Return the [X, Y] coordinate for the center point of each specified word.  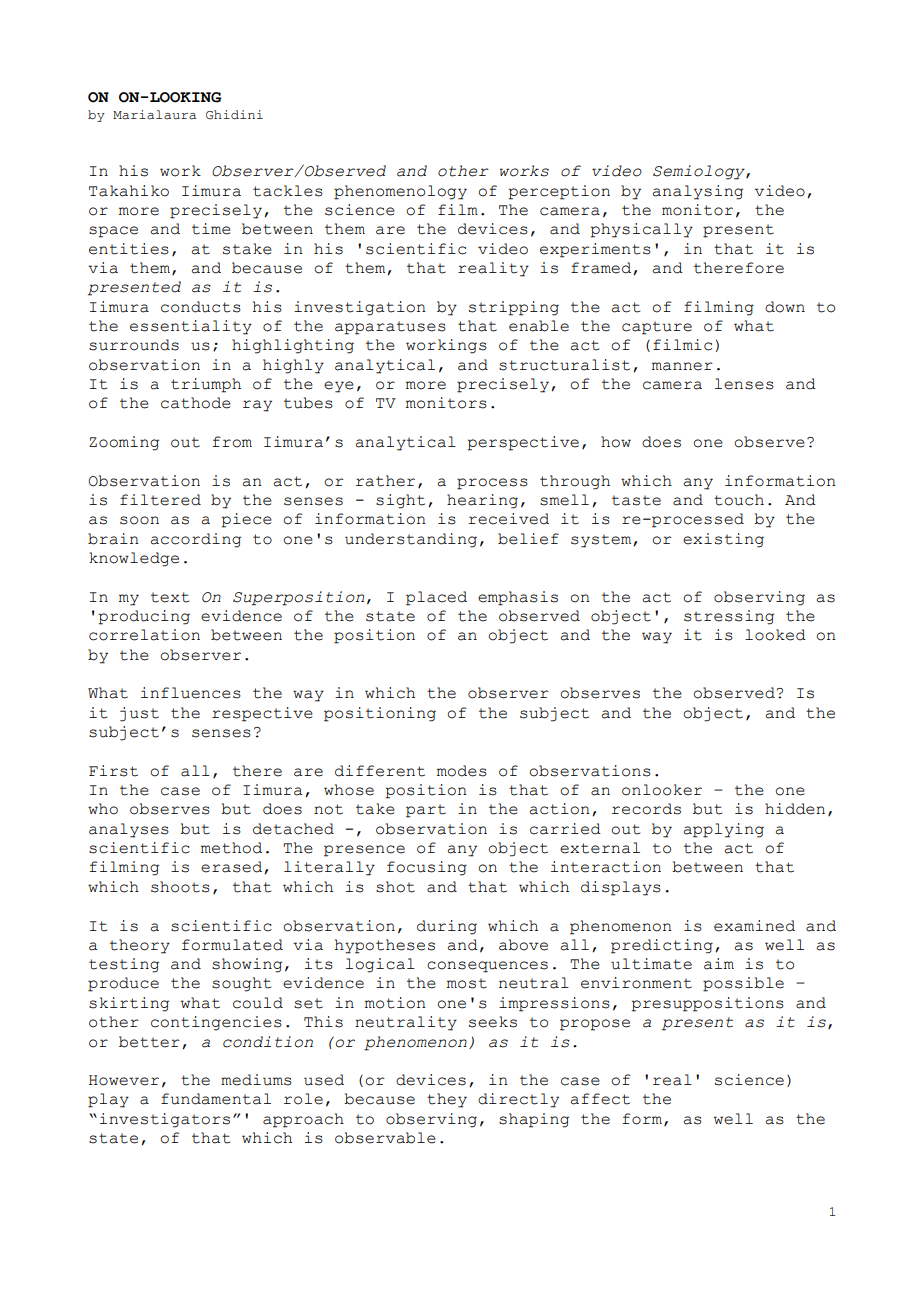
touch [739, 500]
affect [600, 1099]
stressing [729, 617]
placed [436, 598]
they [447, 1100]
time [211, 229]
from [232, 442]
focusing [427, 868]
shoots [180, 887]
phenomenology [400, 192]
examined [754, 926]
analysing [698, 192]
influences [191, 693]
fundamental [216, 1099]
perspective [523, 443]
